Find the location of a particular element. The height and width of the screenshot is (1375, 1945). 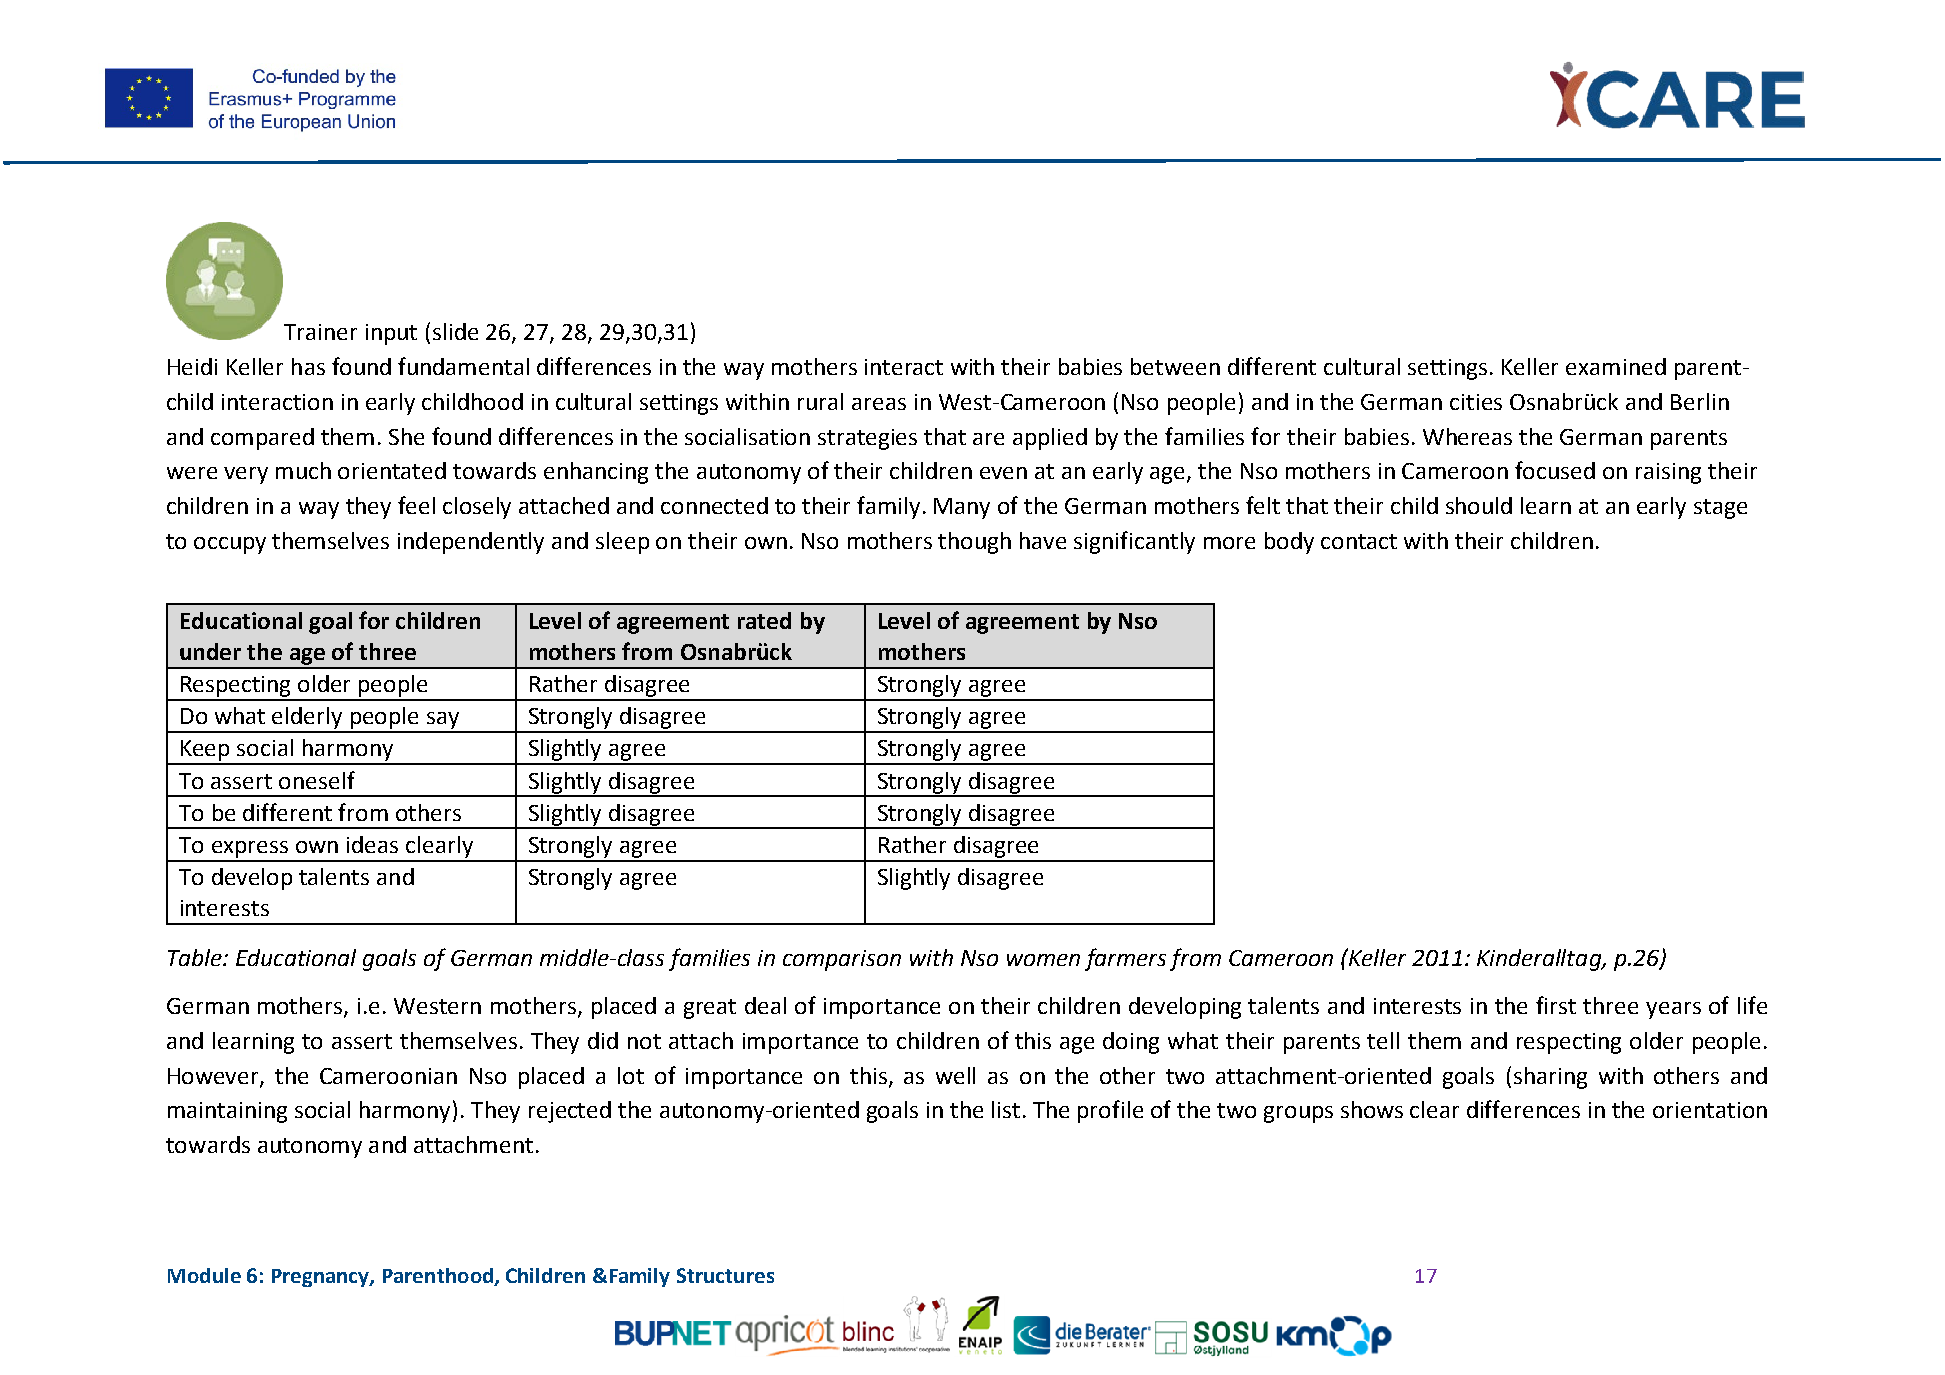

women is located at coordinates (1043, 960).
